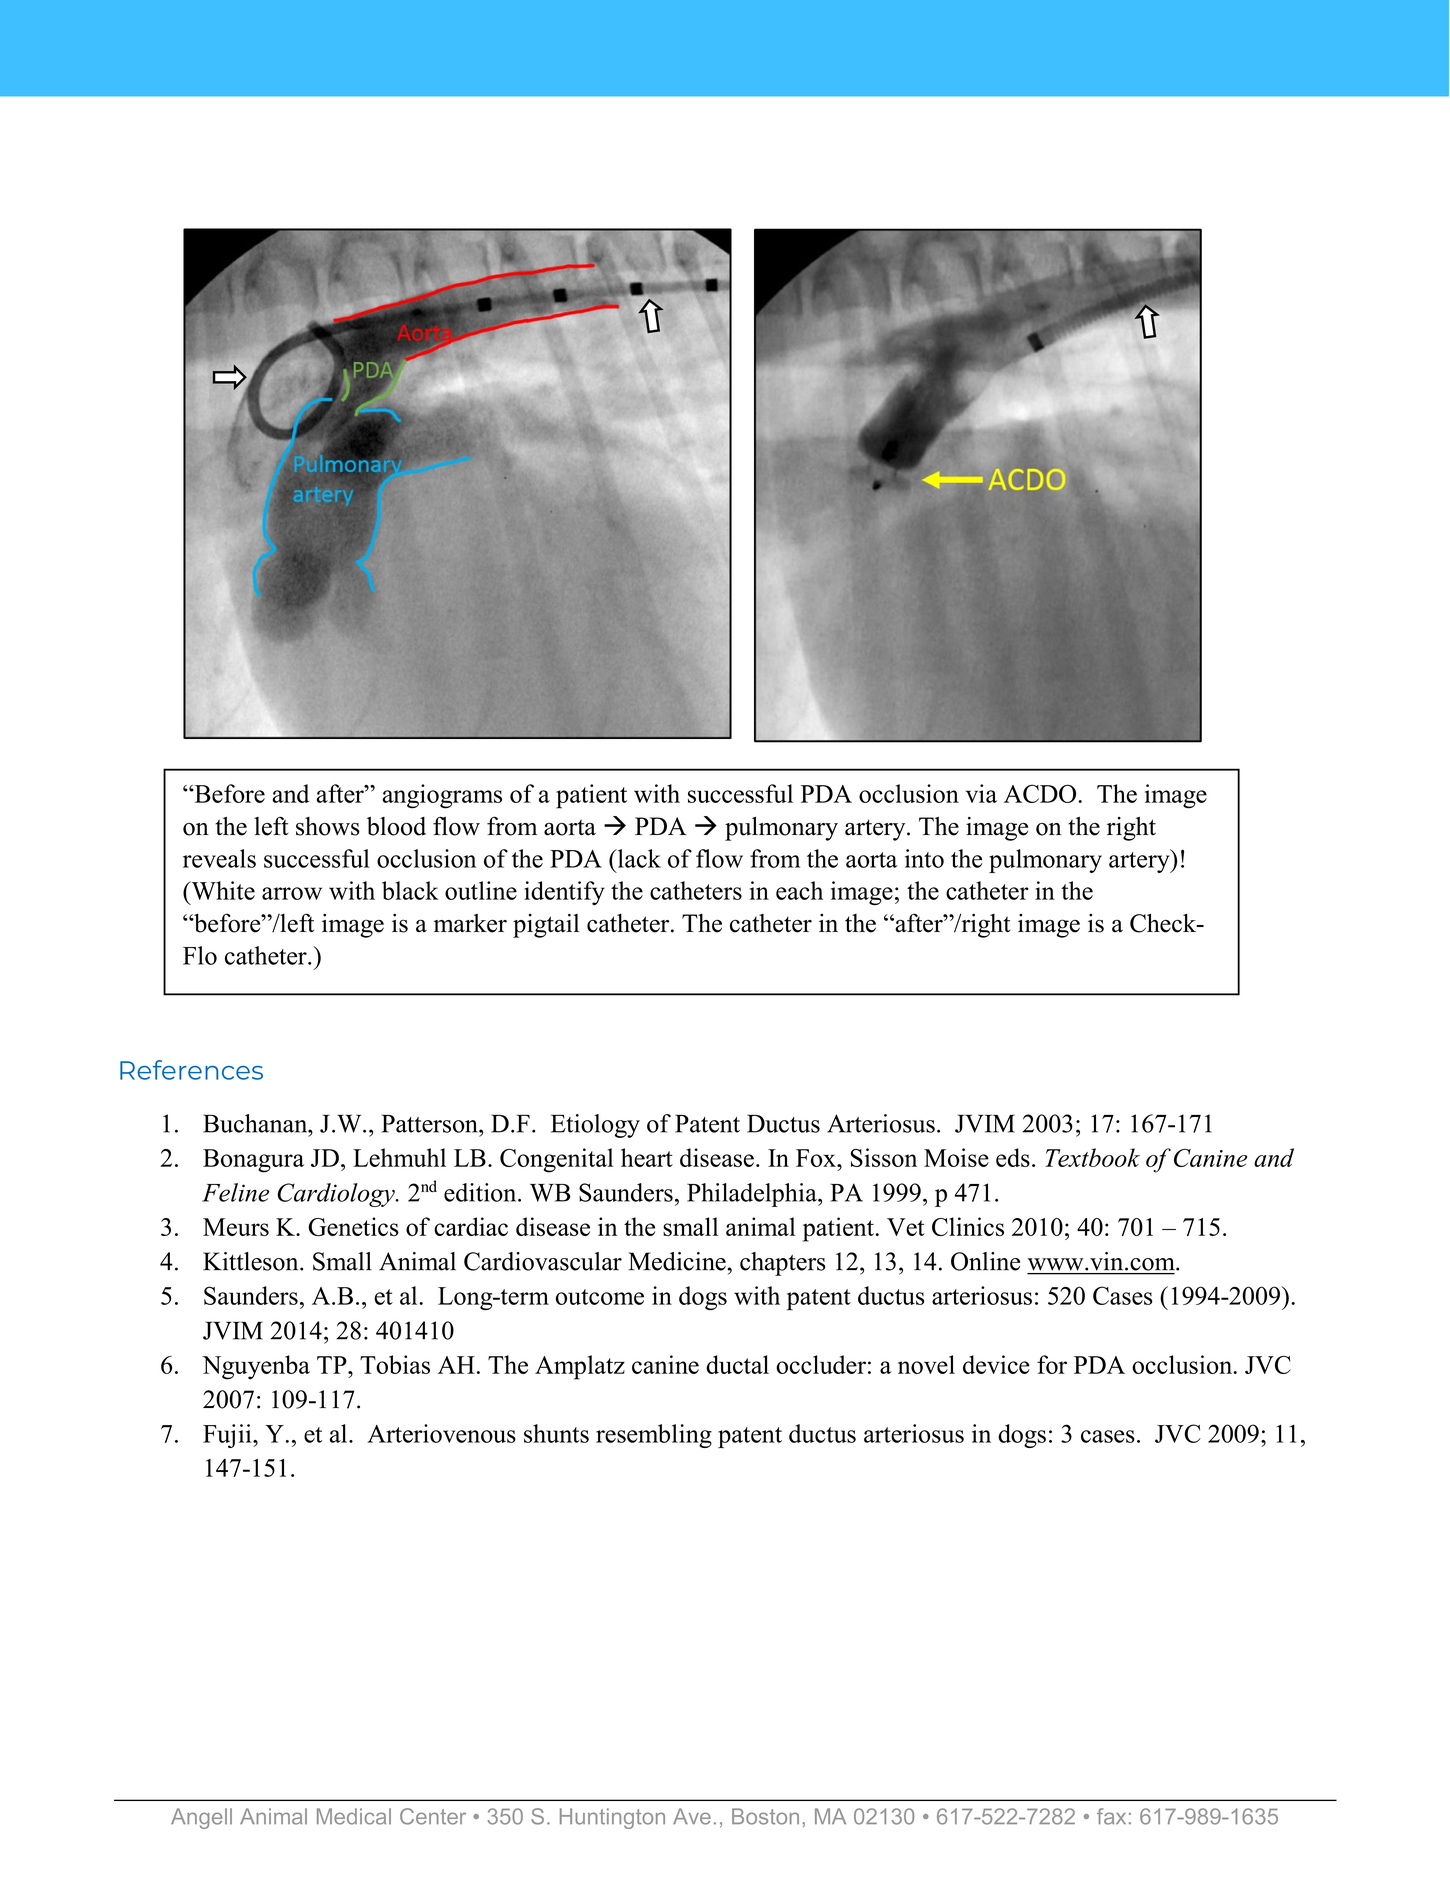 The width and height of the screenshot is (1450, 1877). I want to click on via, so click(981, 793).
